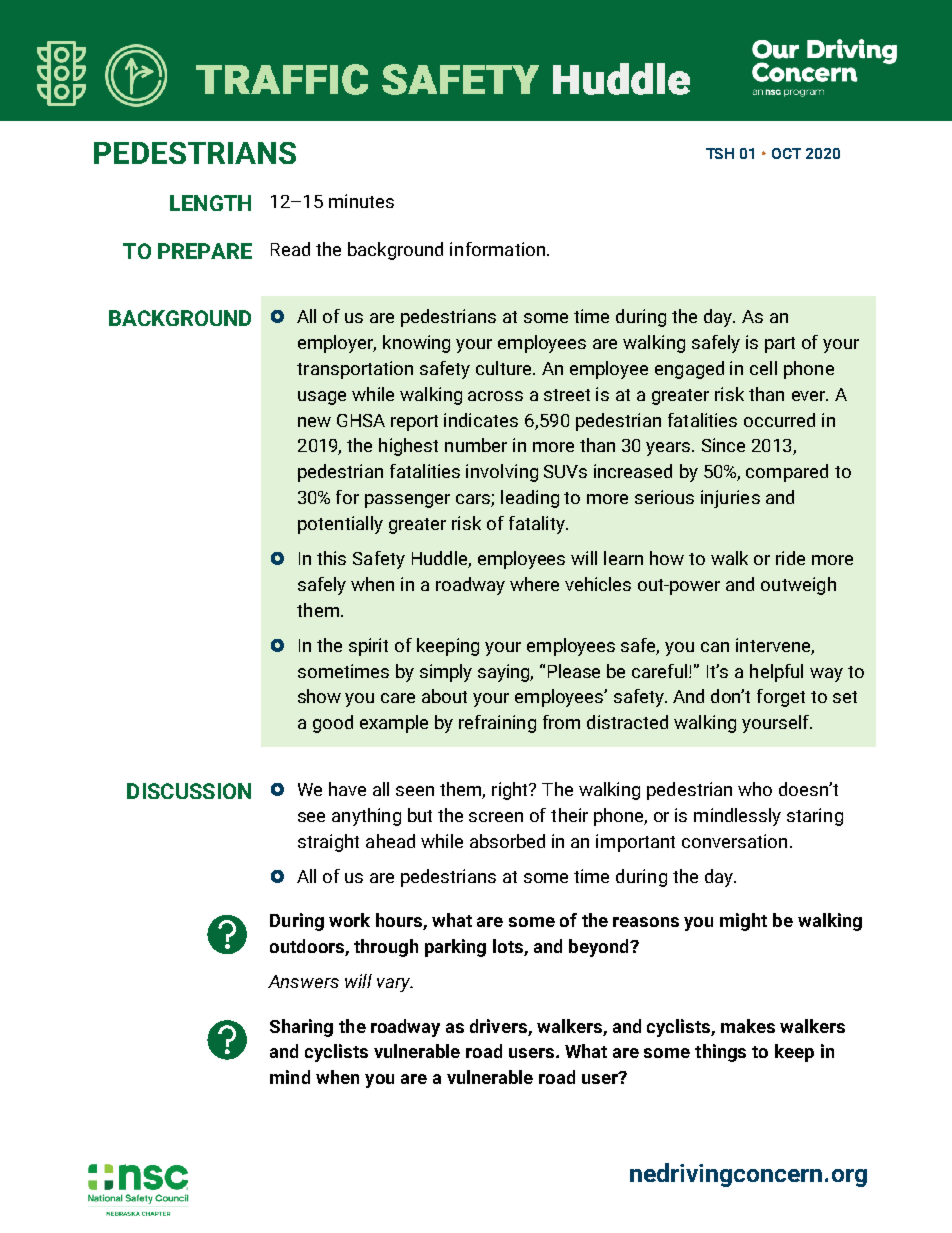 This document has height=1233, width=952. What do you see at coordinates (781, 698) in the document?
I see `forget` at bounding box center [781, 698].
